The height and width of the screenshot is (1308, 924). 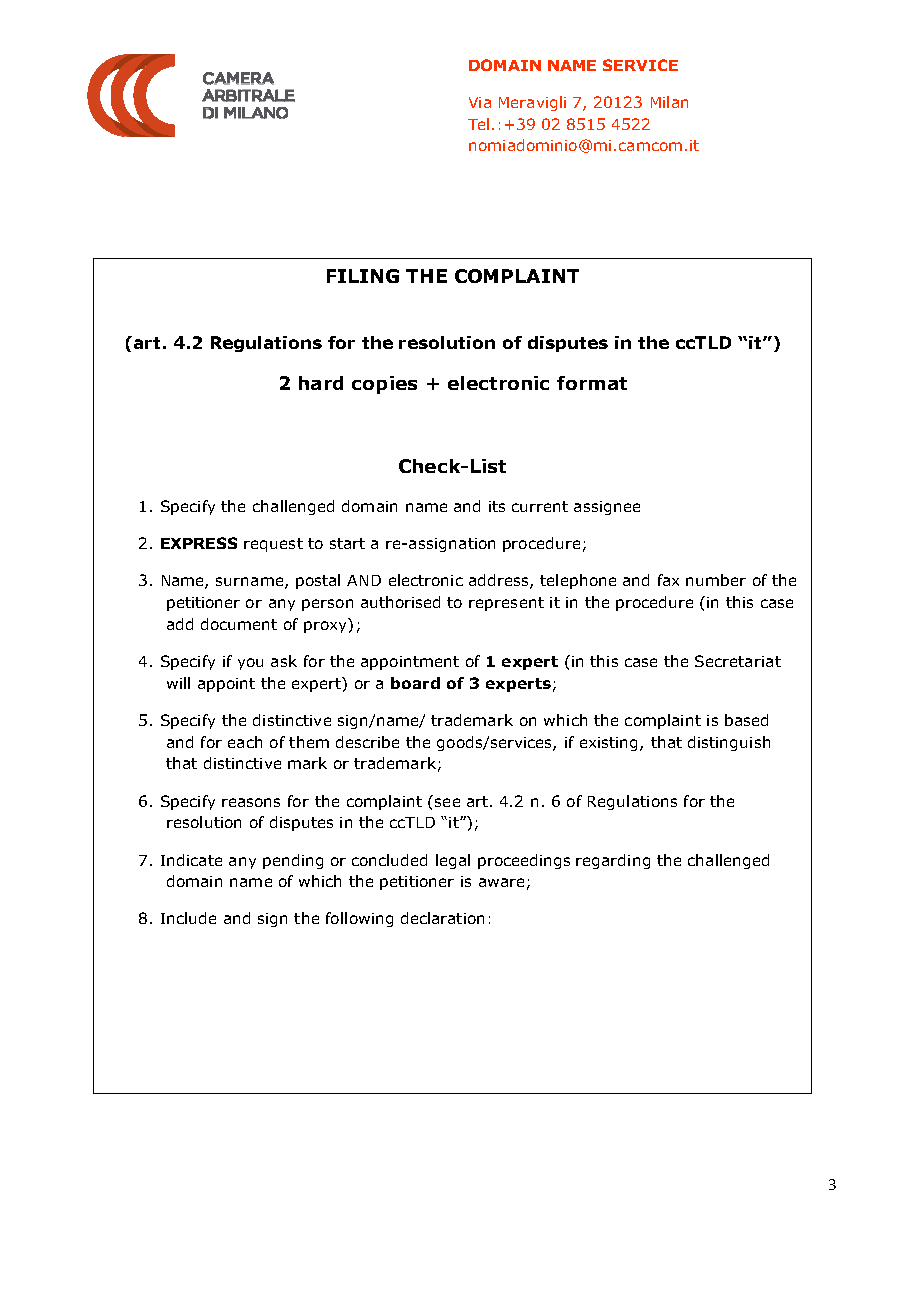 I want to click on request, so click(x=273, y=545).
